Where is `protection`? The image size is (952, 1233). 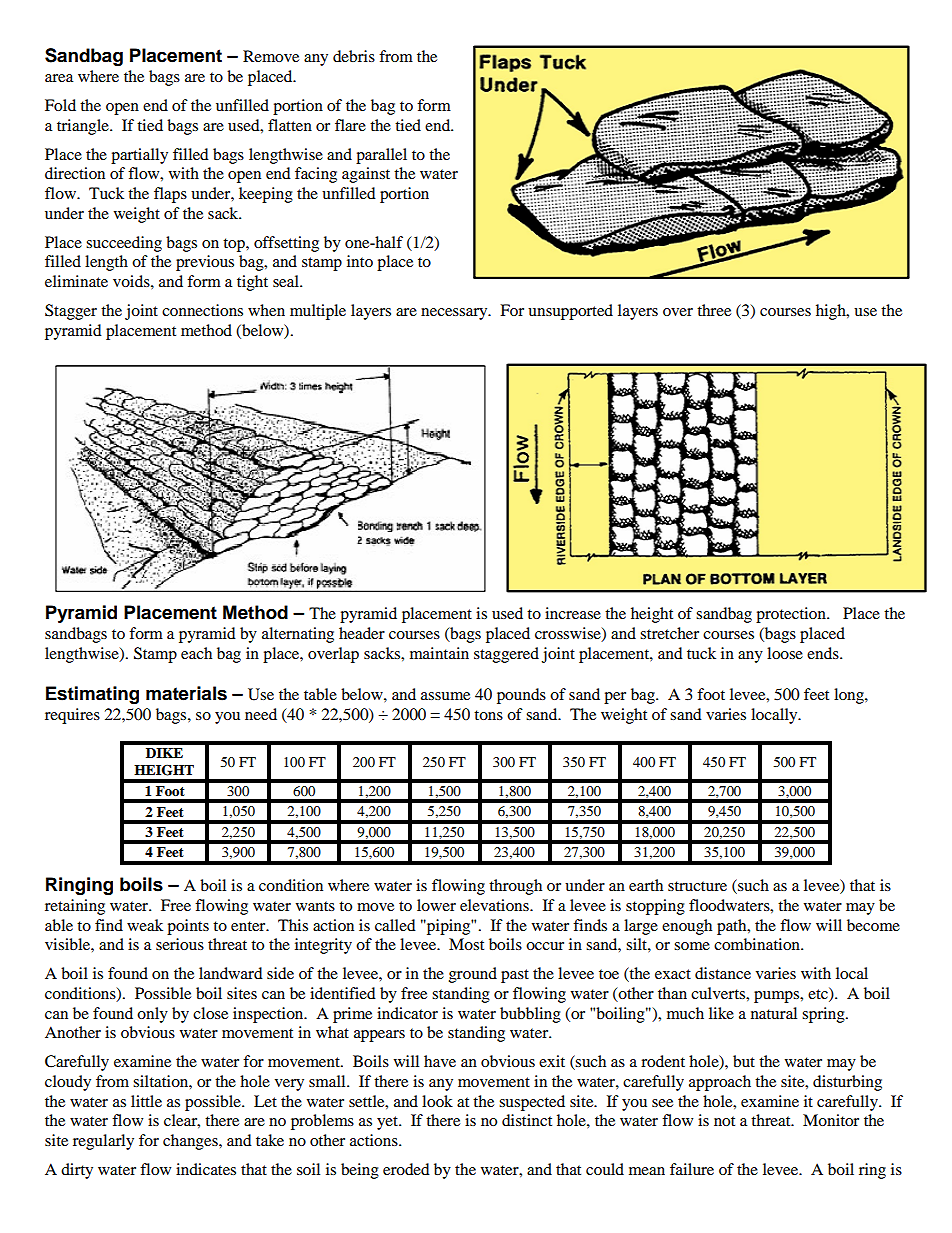
protection is located at coordinates (792, 615).
